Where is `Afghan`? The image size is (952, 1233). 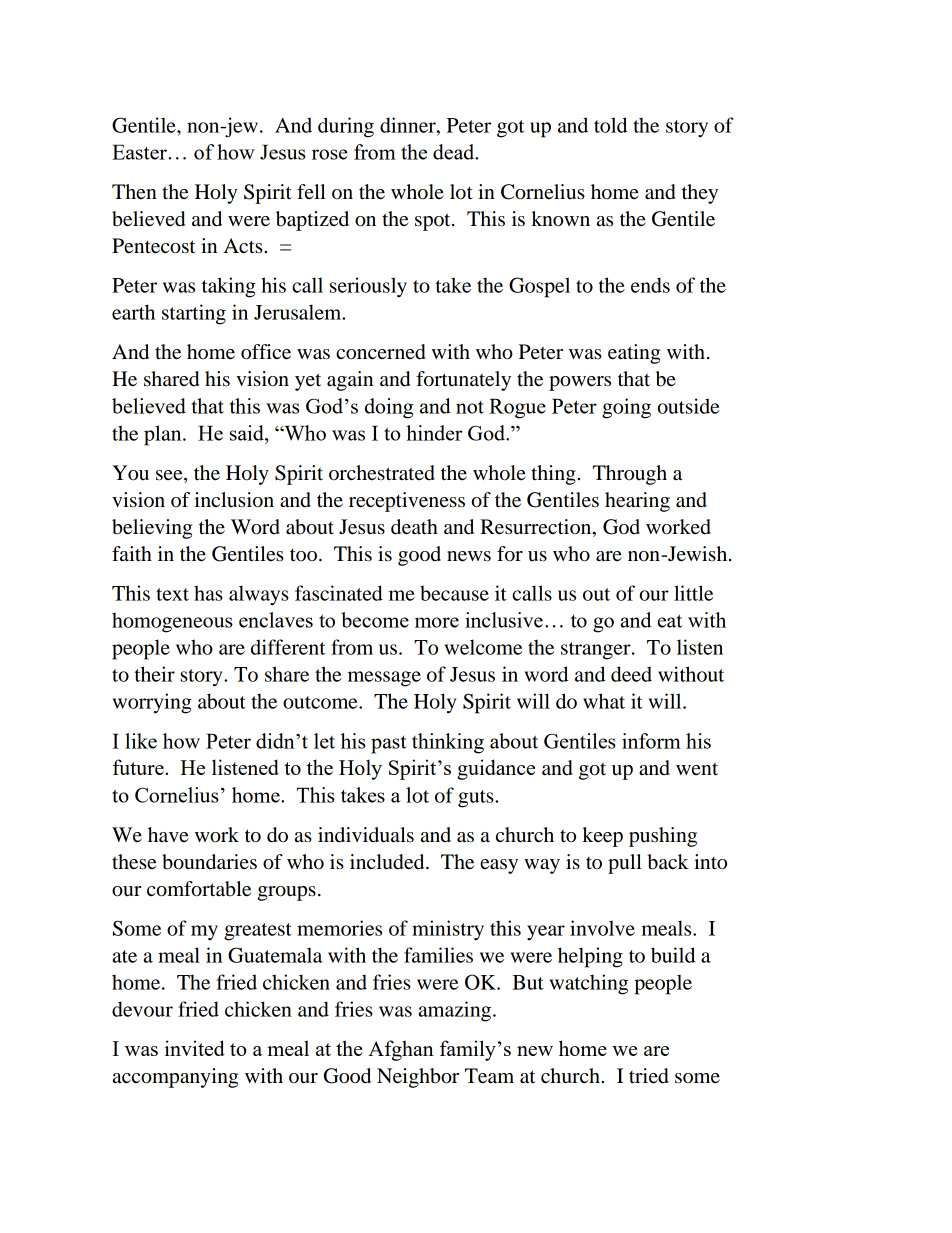
Afghan is located at coordinates (401, 1050).
